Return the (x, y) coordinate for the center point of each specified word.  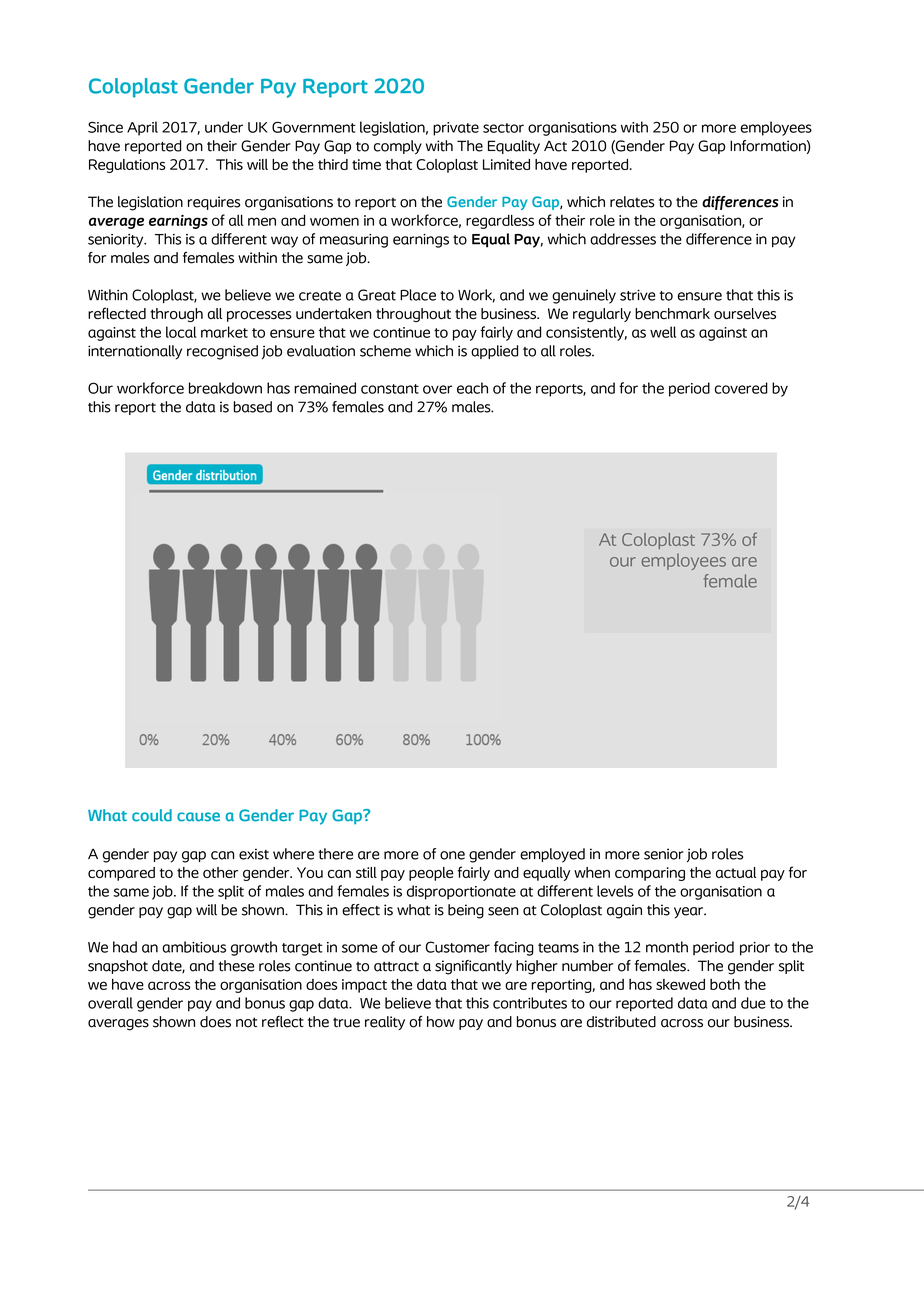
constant (390, 389)
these (236, 966)
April (142, 128)
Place (418, 295)
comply (398, 147)
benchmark (672, 314)
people (431, 874)
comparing (650, 874)
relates (632, 202)
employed (552, 855)
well (663, 332)
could (152, 815)
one (452, 855)
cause (198, 817)
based (253, 407)
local (181, 332)
